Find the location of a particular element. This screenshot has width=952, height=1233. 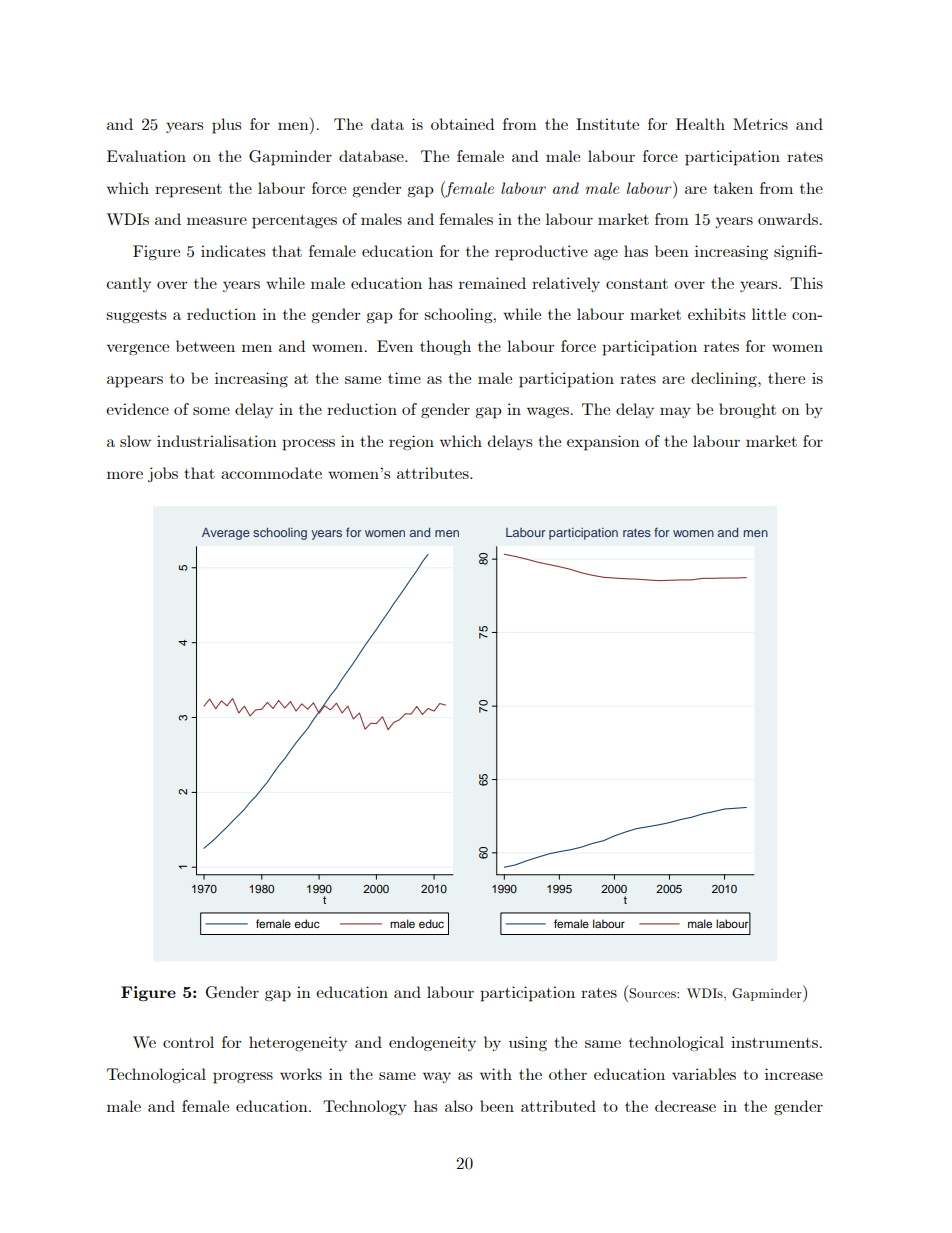

Health is located at coordinates (700, 124).
